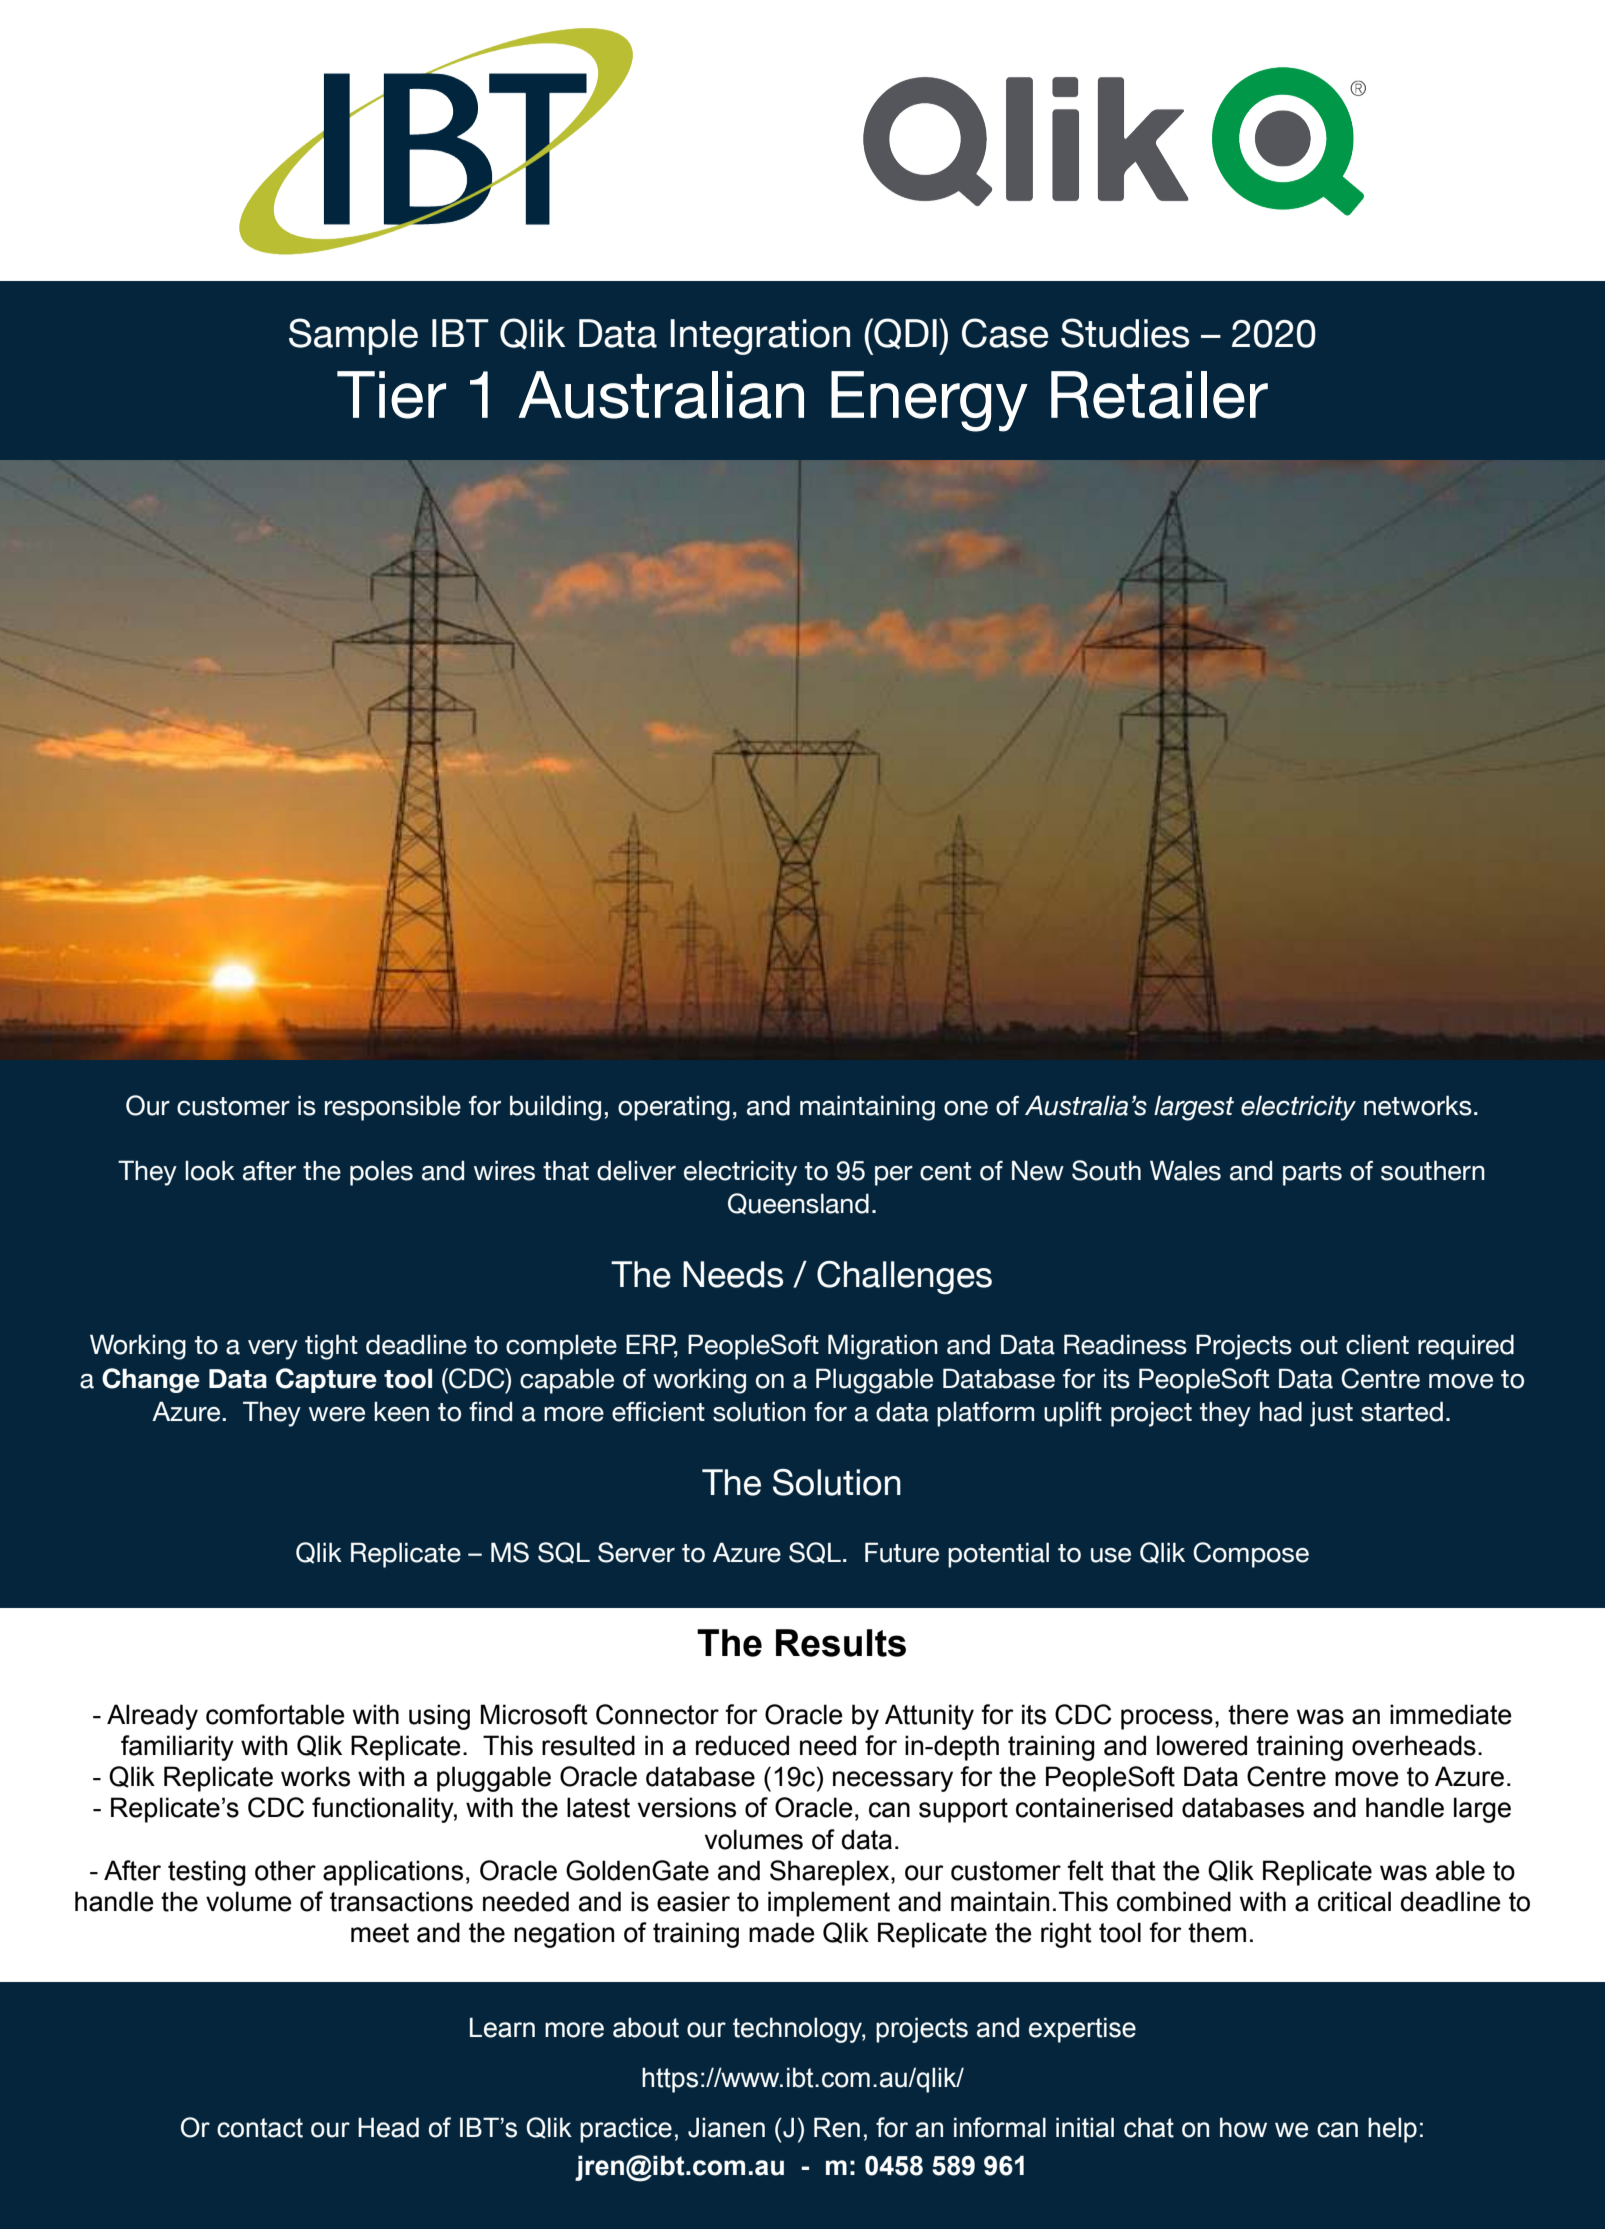  Describe the element at coordinates (391, 395) in the screenshot. I see `Tier` at that location.
